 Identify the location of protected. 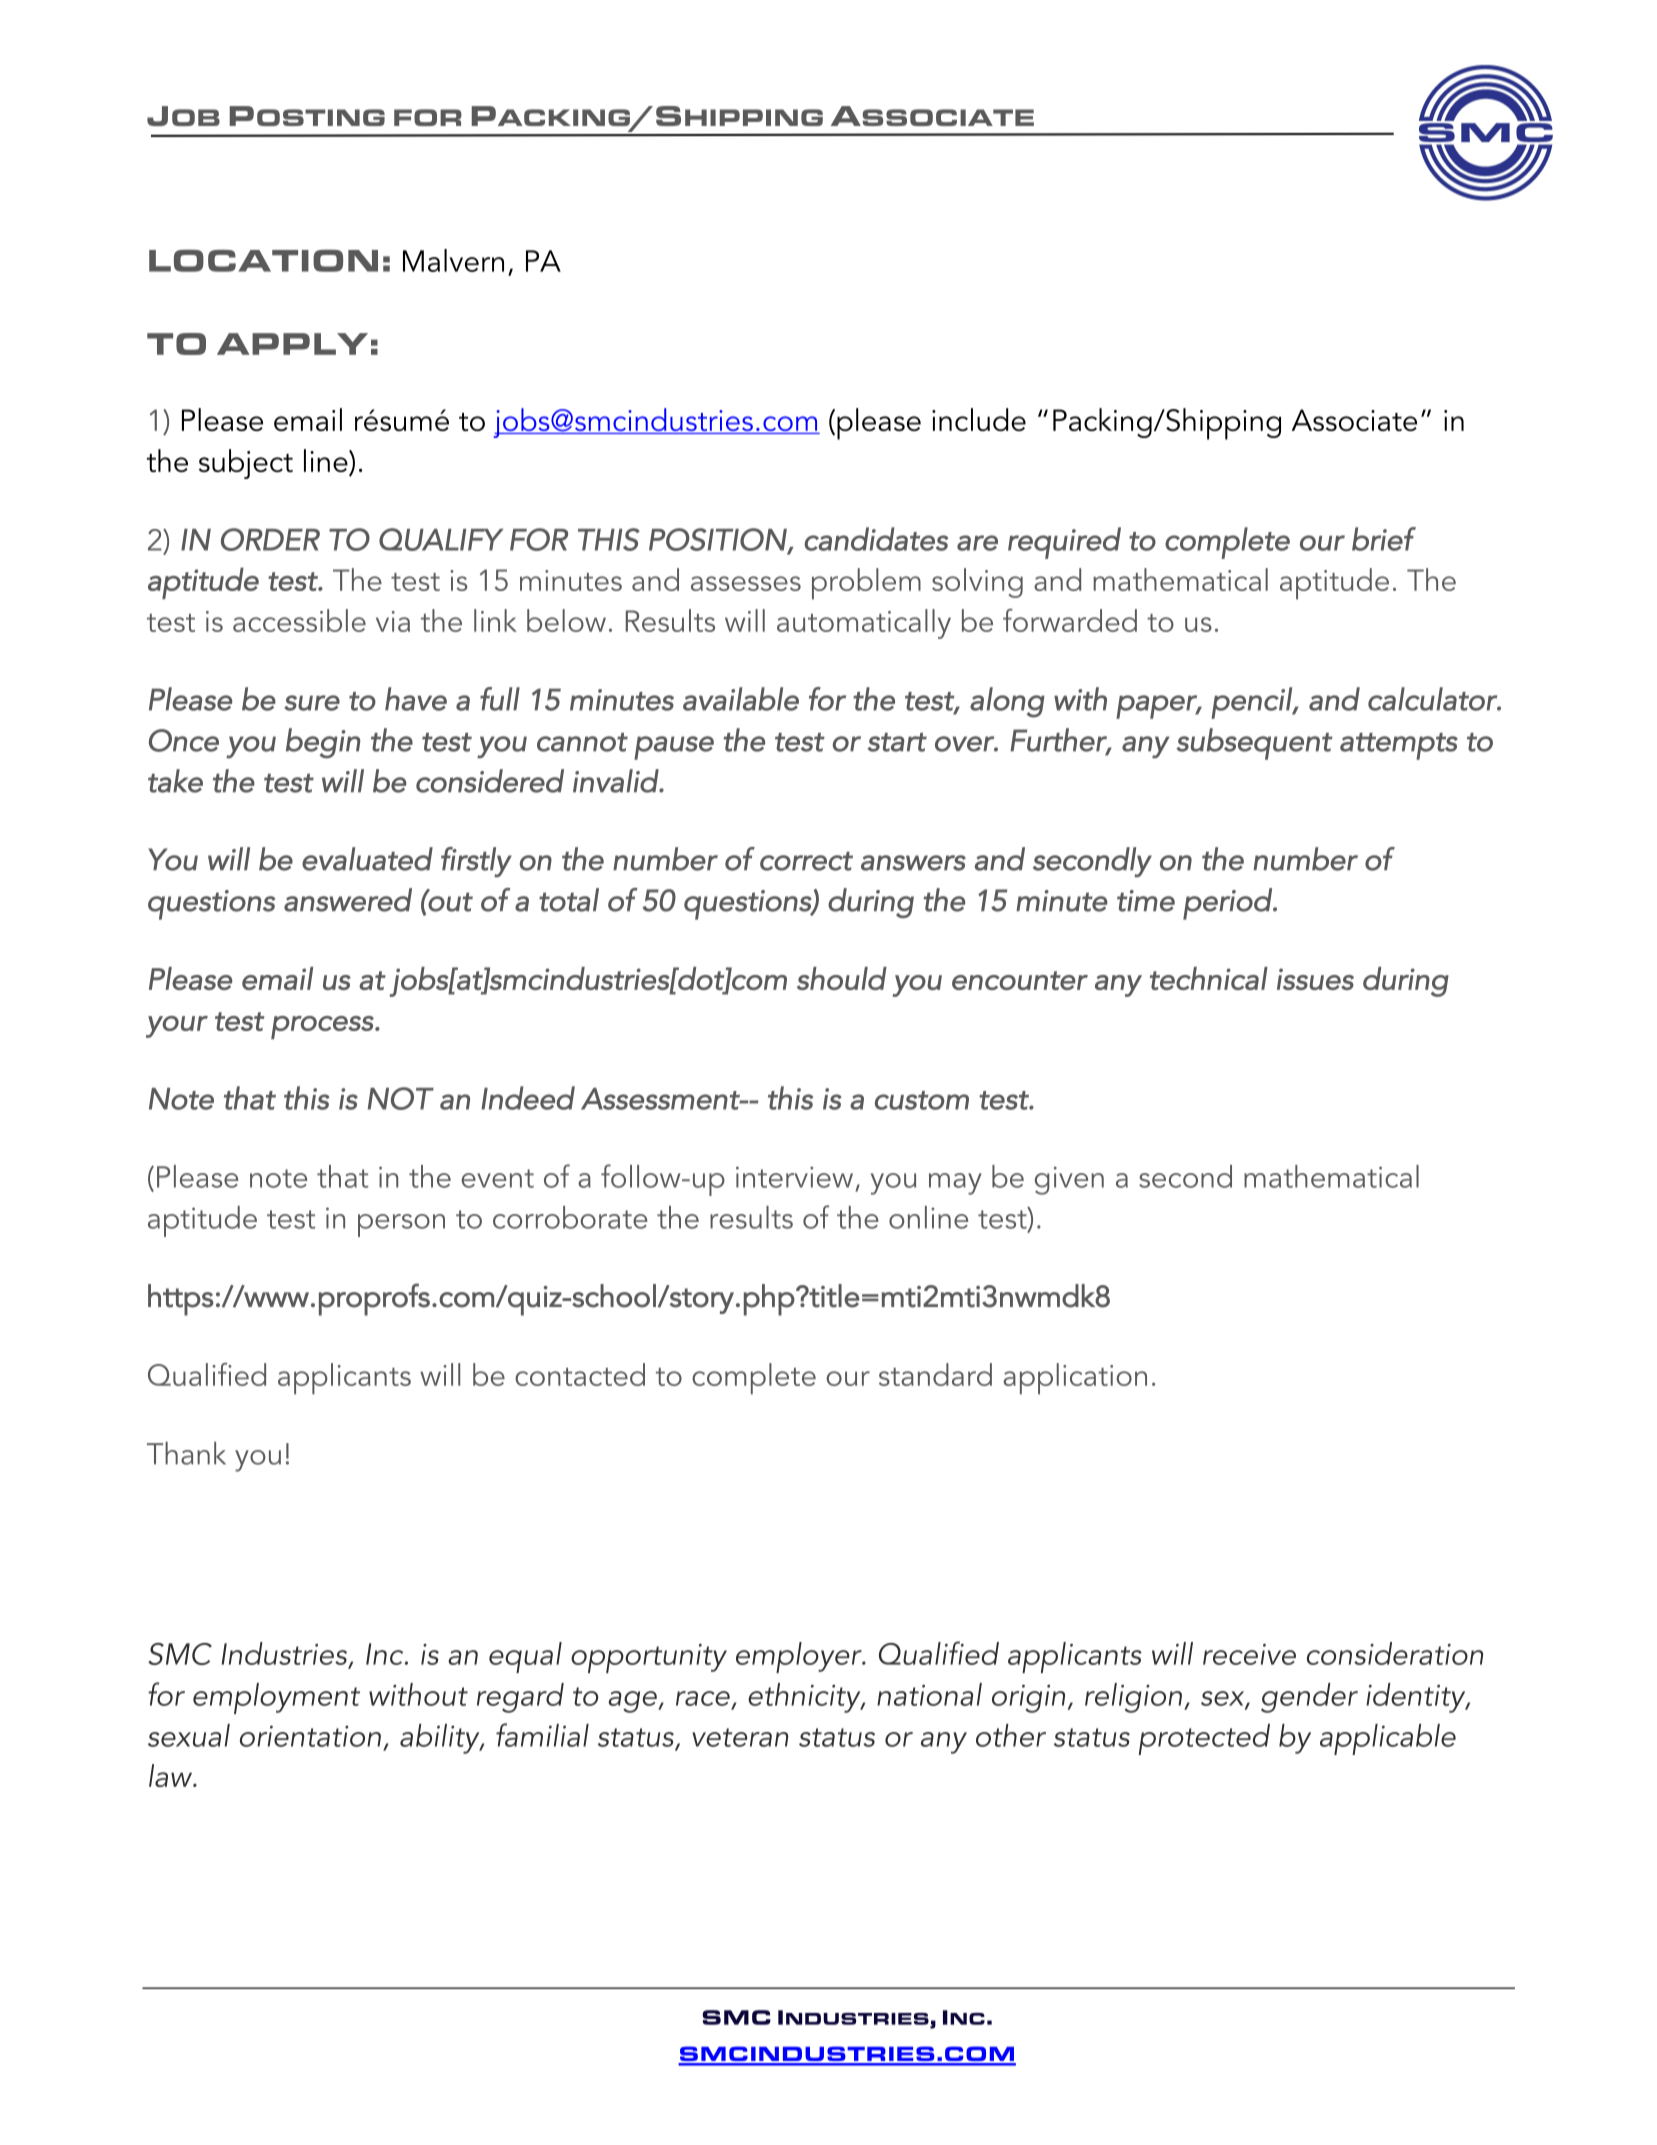
(1204, 1739).
